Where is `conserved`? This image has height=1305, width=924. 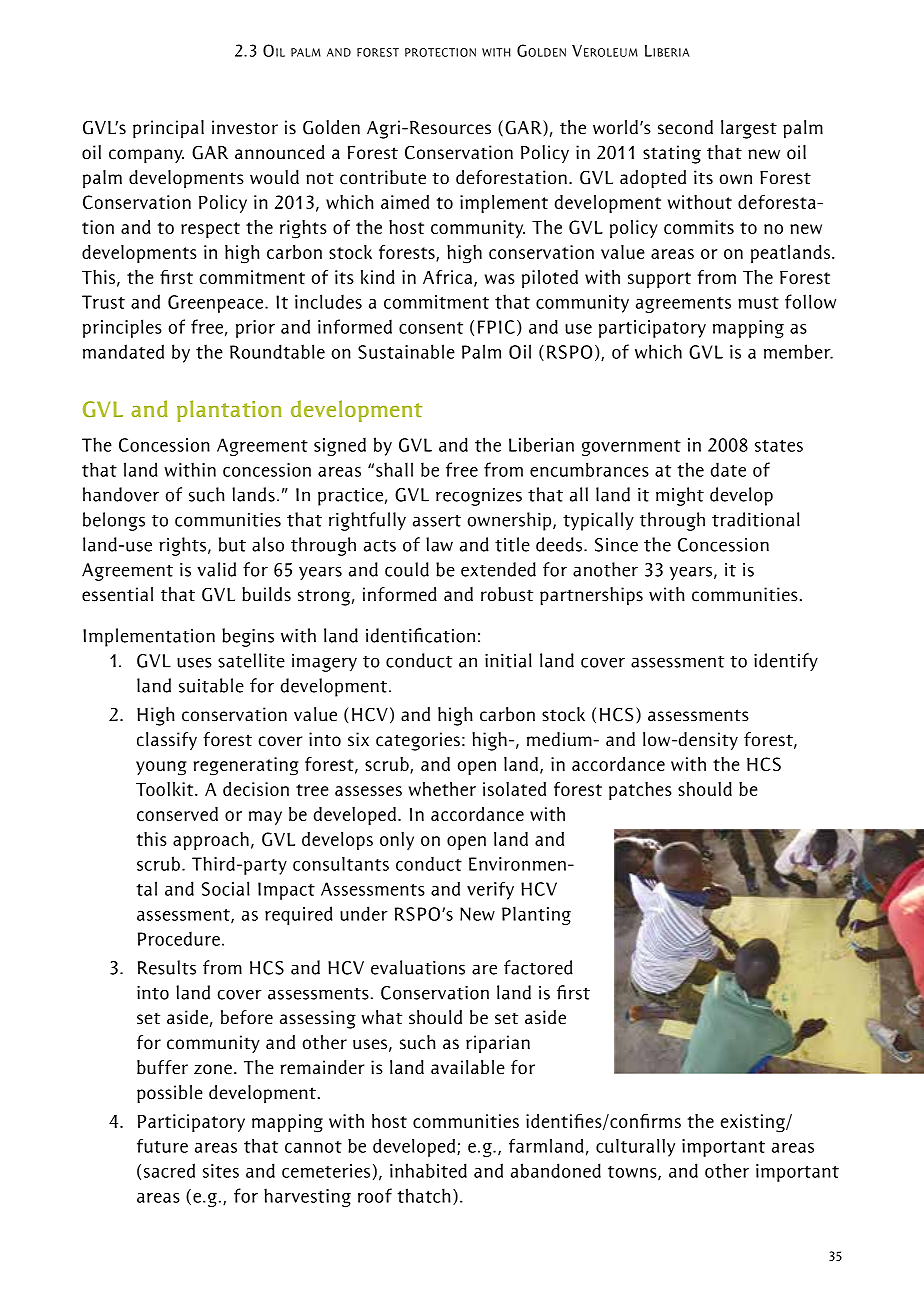 conserved is located at coordinates (177, 814).
